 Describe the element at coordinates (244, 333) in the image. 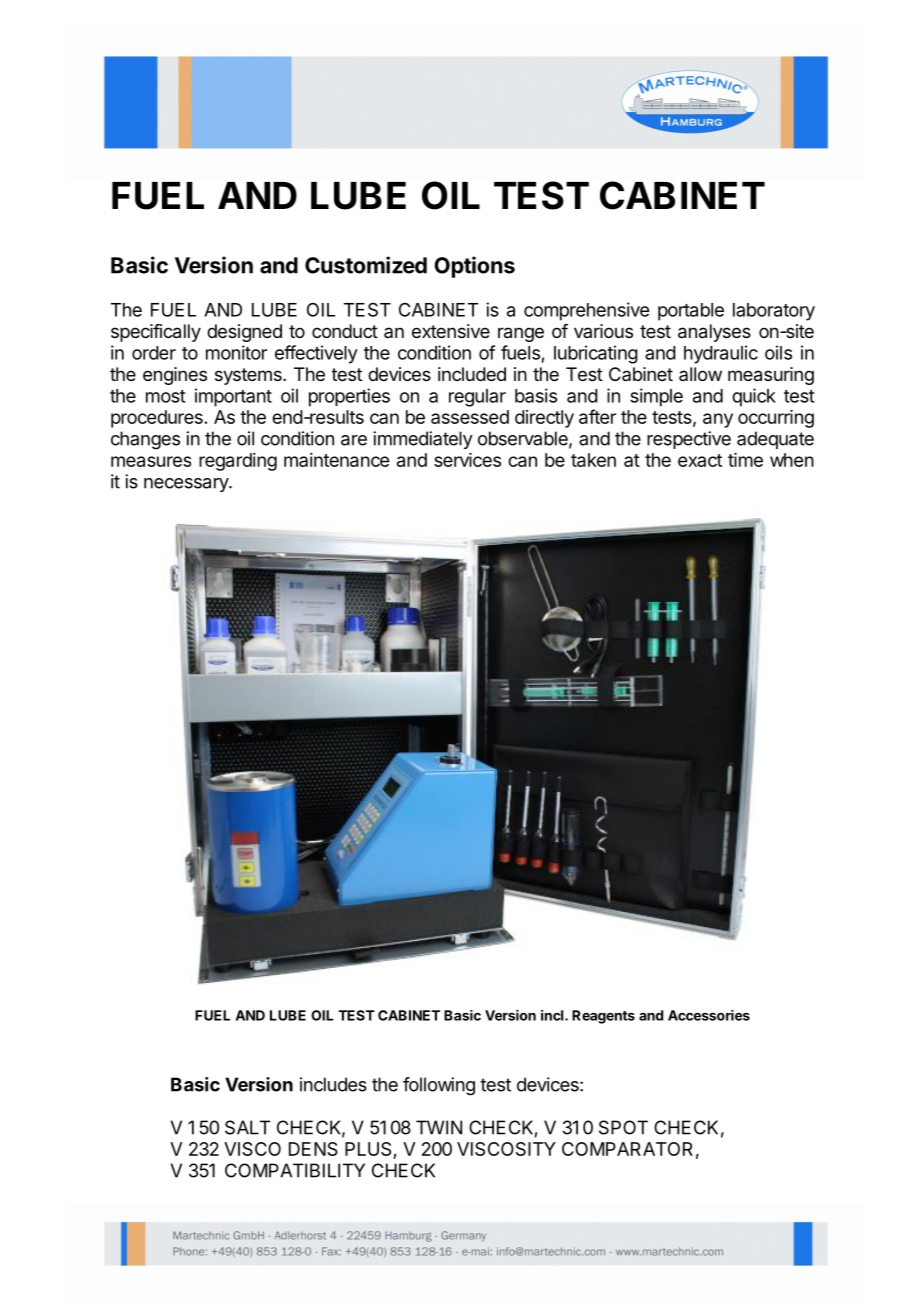

I see `designed` at that location.
